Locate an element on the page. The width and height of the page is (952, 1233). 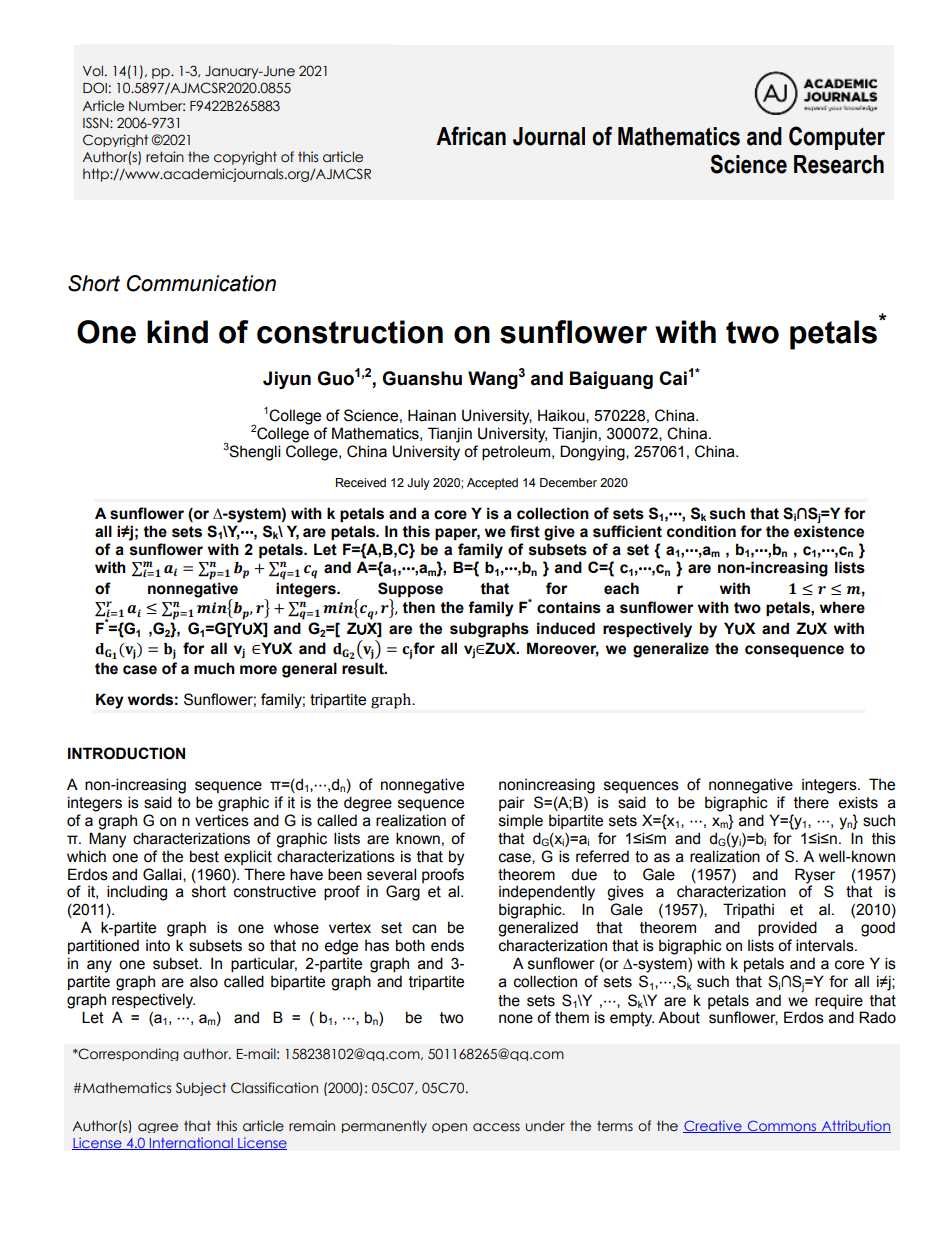
Computer is located at coordinates (837, 138).
